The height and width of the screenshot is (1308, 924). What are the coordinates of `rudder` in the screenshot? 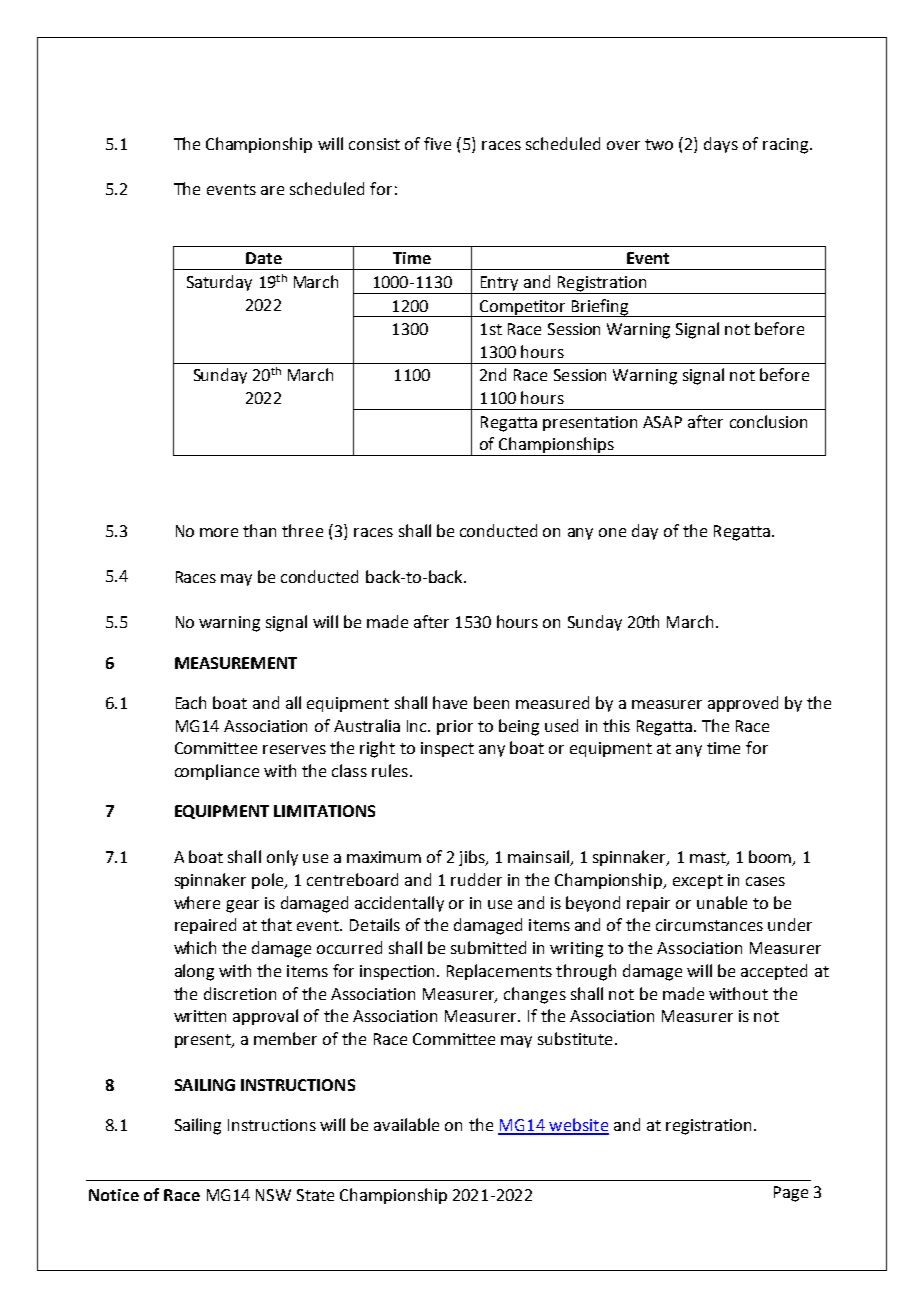 It's located at (476, 879).
